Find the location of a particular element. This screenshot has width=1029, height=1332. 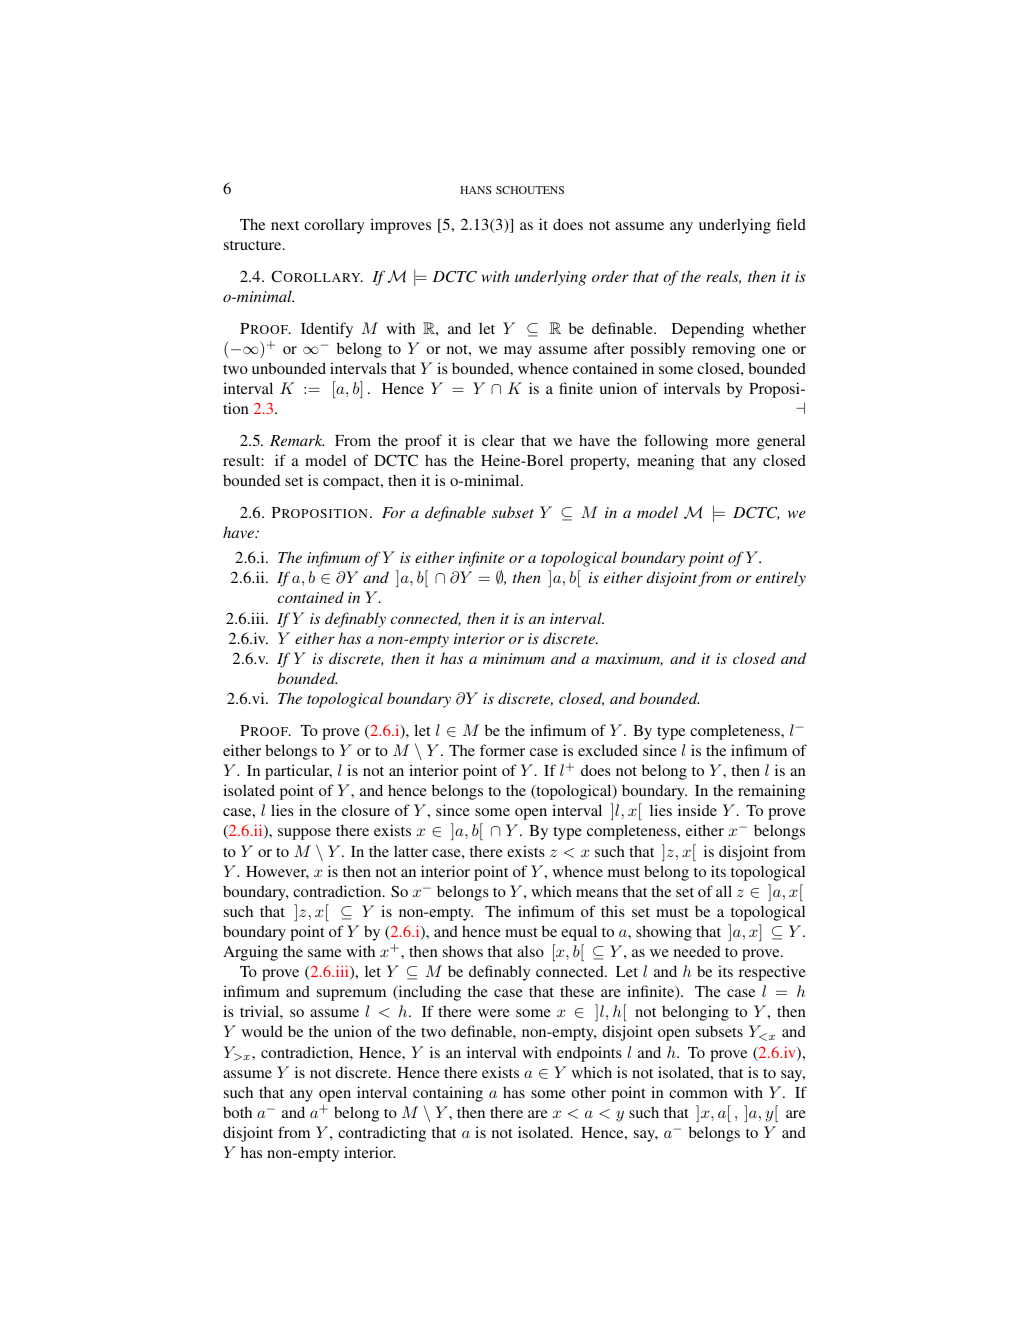

entirely is located at coordinates (781, 579).
